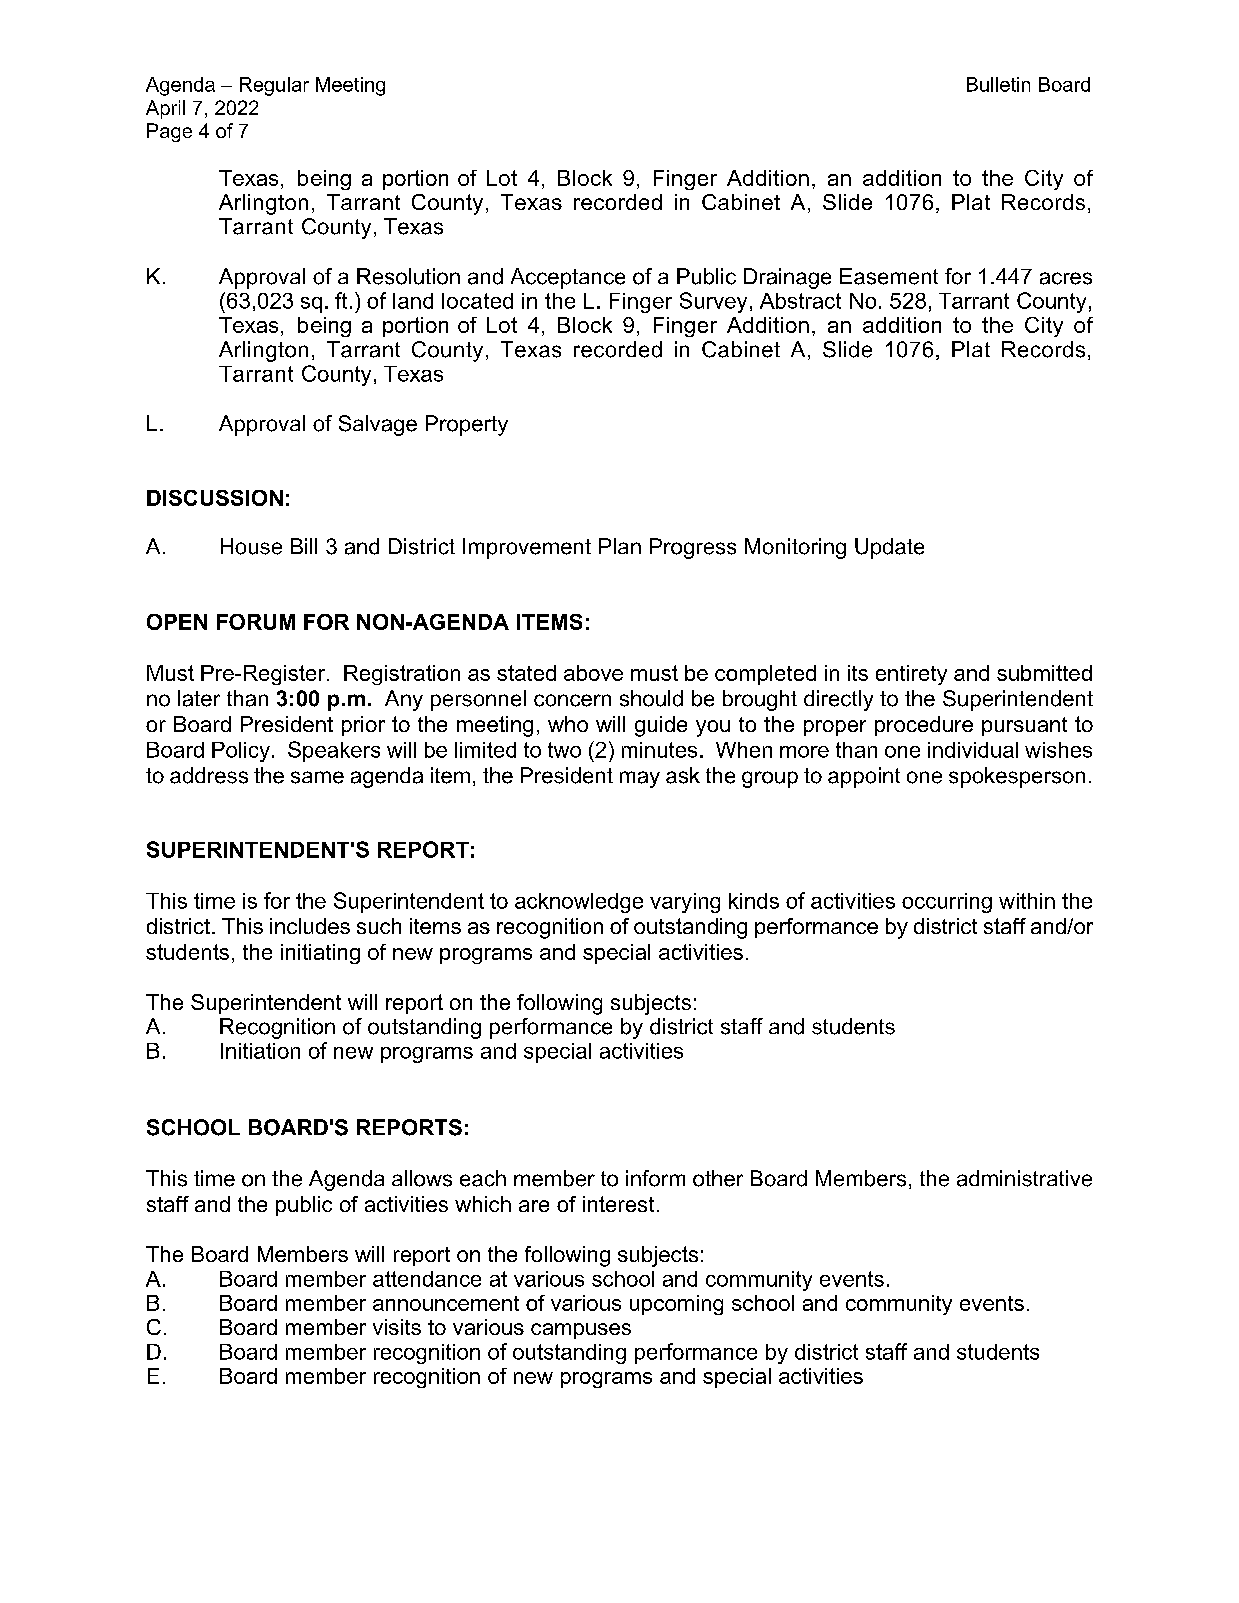 This screenshot has height=1603, width=1239. I want to click on visits, so click(397, 1327).
